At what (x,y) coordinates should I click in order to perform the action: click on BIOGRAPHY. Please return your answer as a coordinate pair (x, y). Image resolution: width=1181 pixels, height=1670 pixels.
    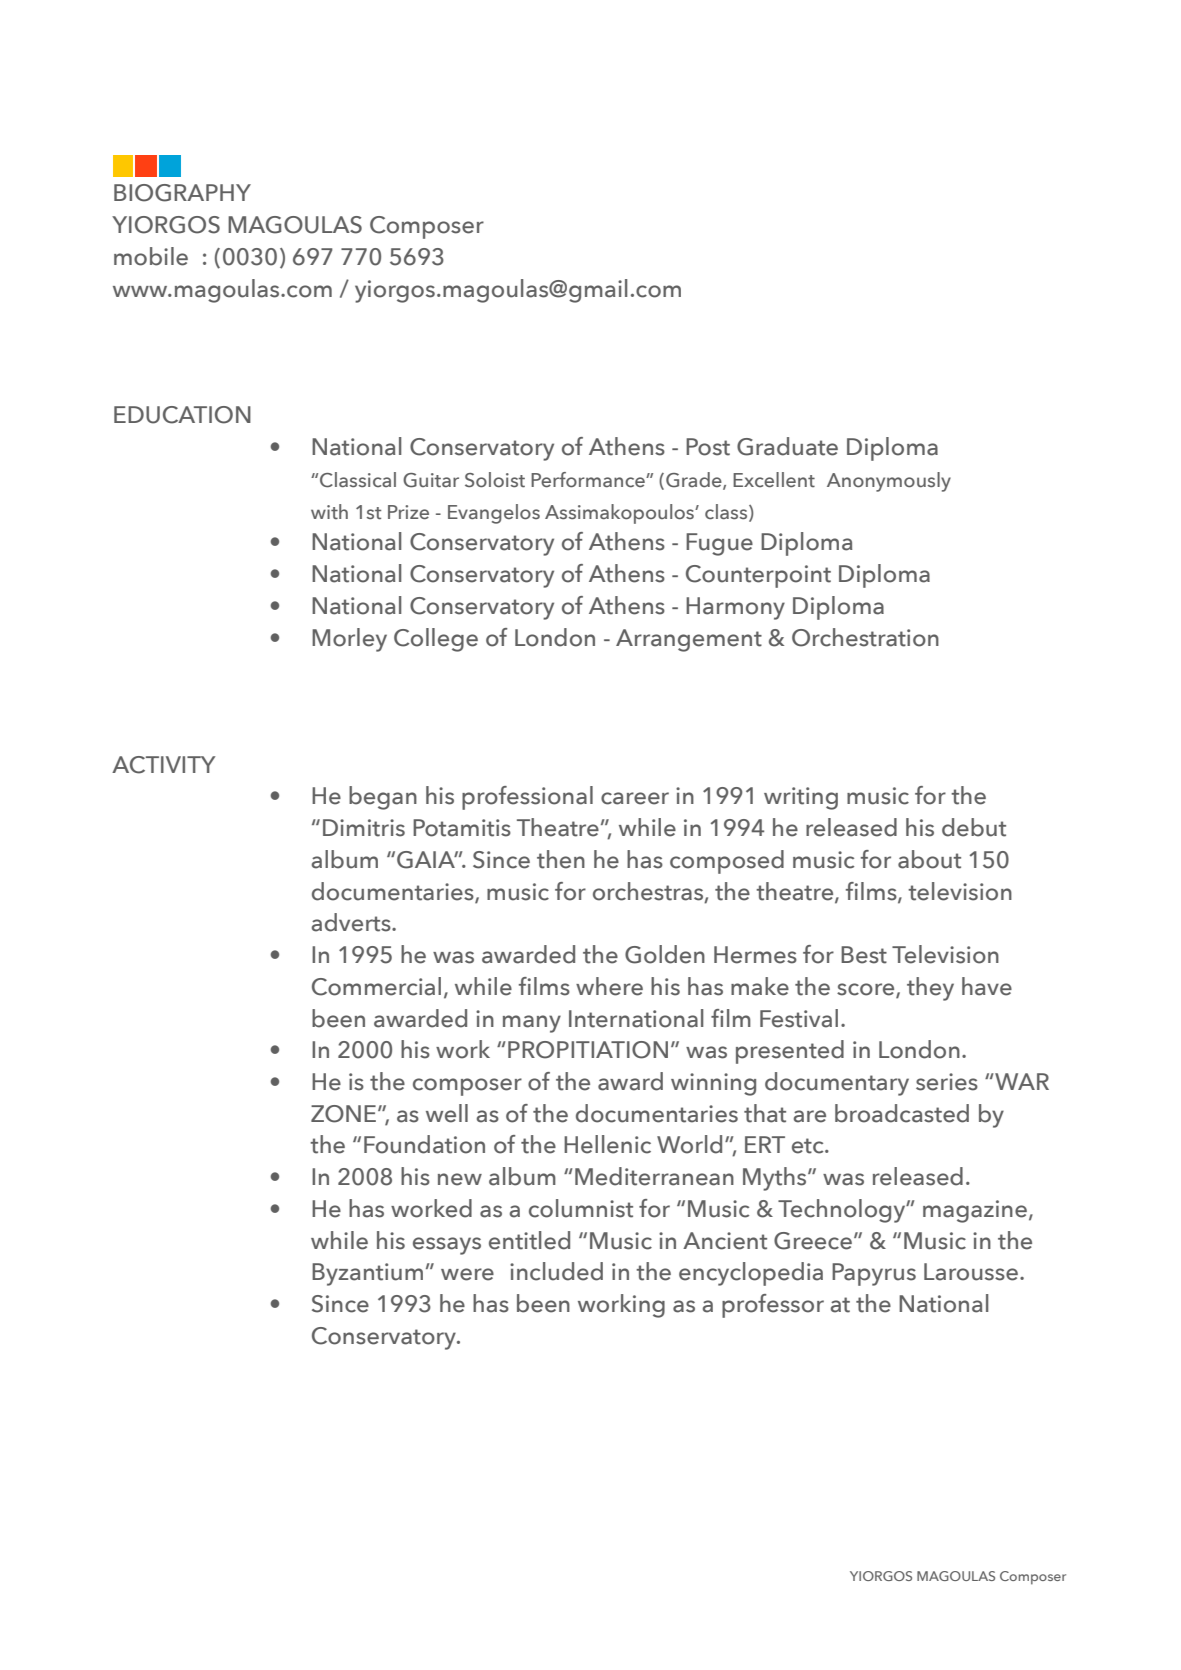
    Looking at the image, I should click on (182, 193).
